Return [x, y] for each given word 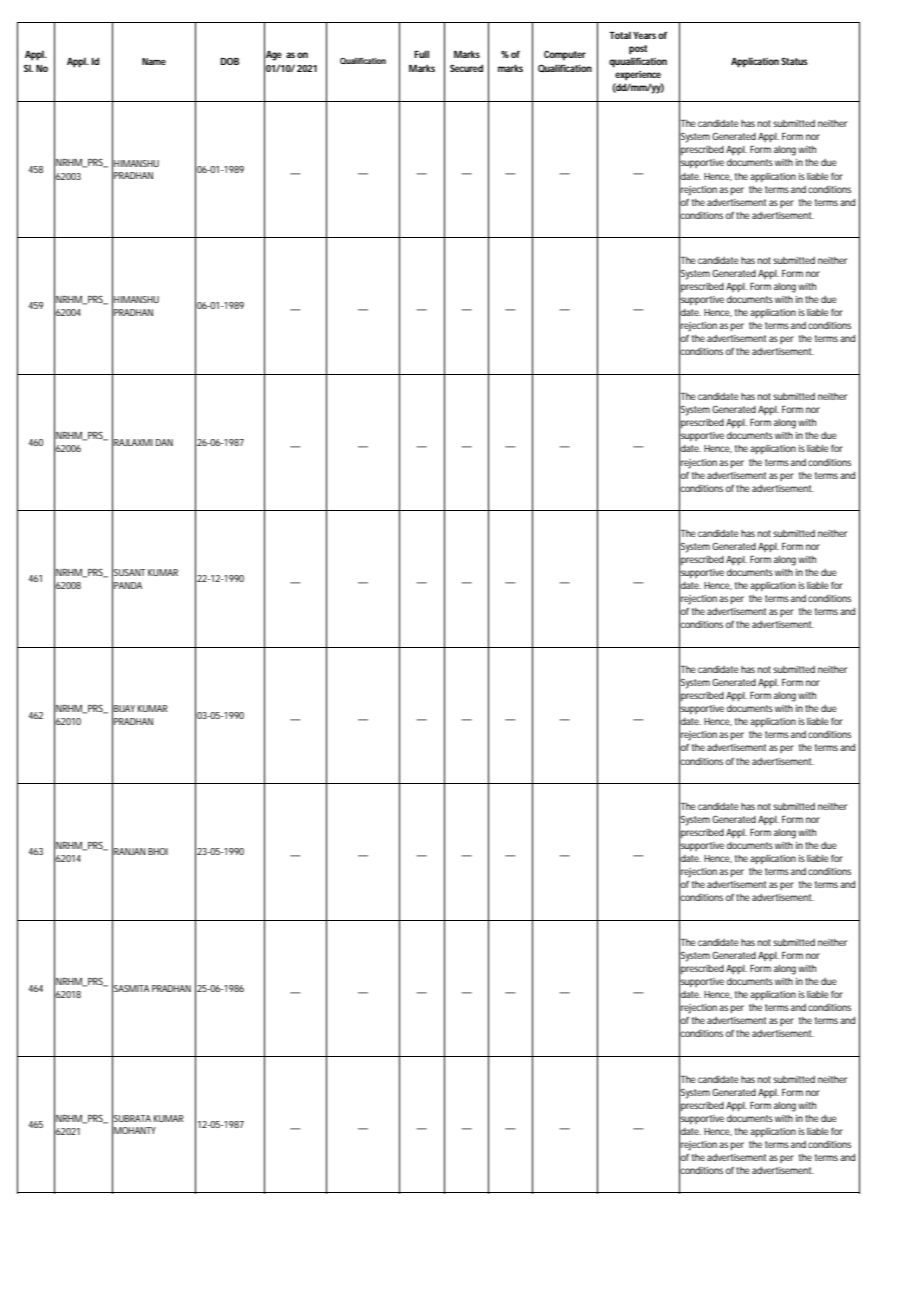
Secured [466, 68]
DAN [164, 442]
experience [638, 76]
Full [421, 54]
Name [154, 61]
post [638, 50]
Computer [565, 55]
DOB [229, 61]
